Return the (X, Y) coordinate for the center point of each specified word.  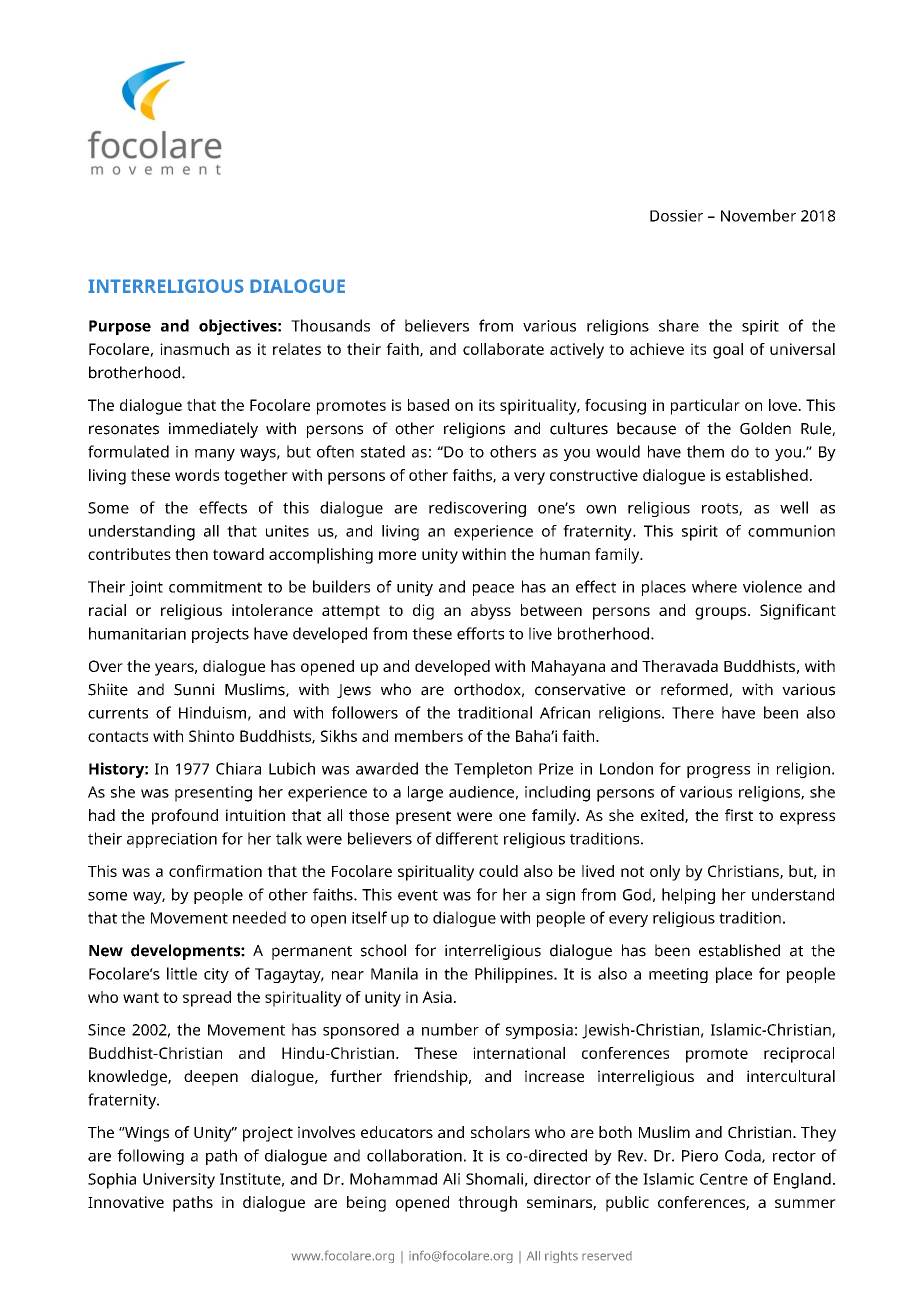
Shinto (211, 736)
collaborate (503, 349)
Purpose (120, 327)
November (758, 215)
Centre (724, 1179)
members (429, 736)
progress (718, 772)
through (487, 1204)
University (179, 1181)
